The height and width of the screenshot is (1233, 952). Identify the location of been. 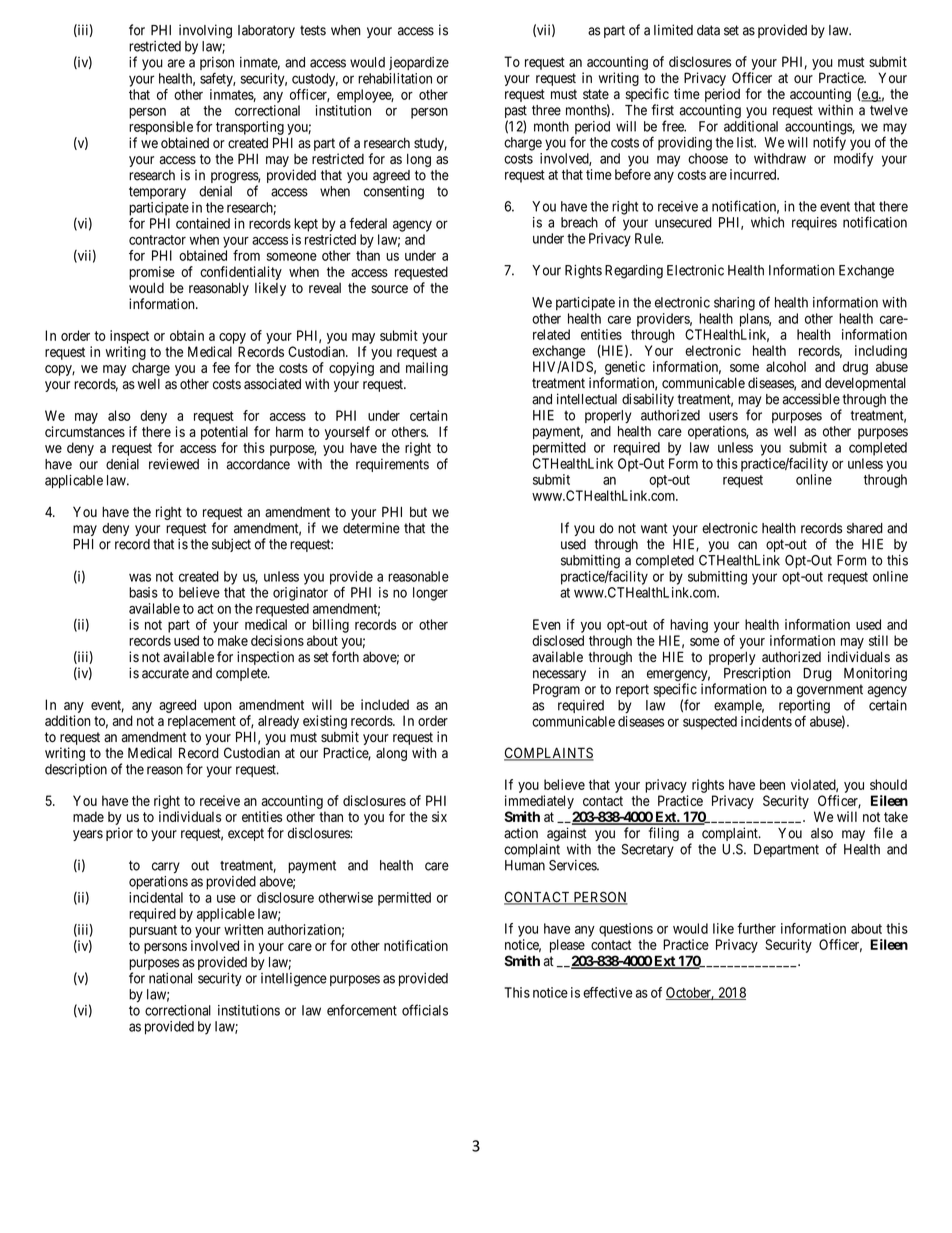
(772, 784).
